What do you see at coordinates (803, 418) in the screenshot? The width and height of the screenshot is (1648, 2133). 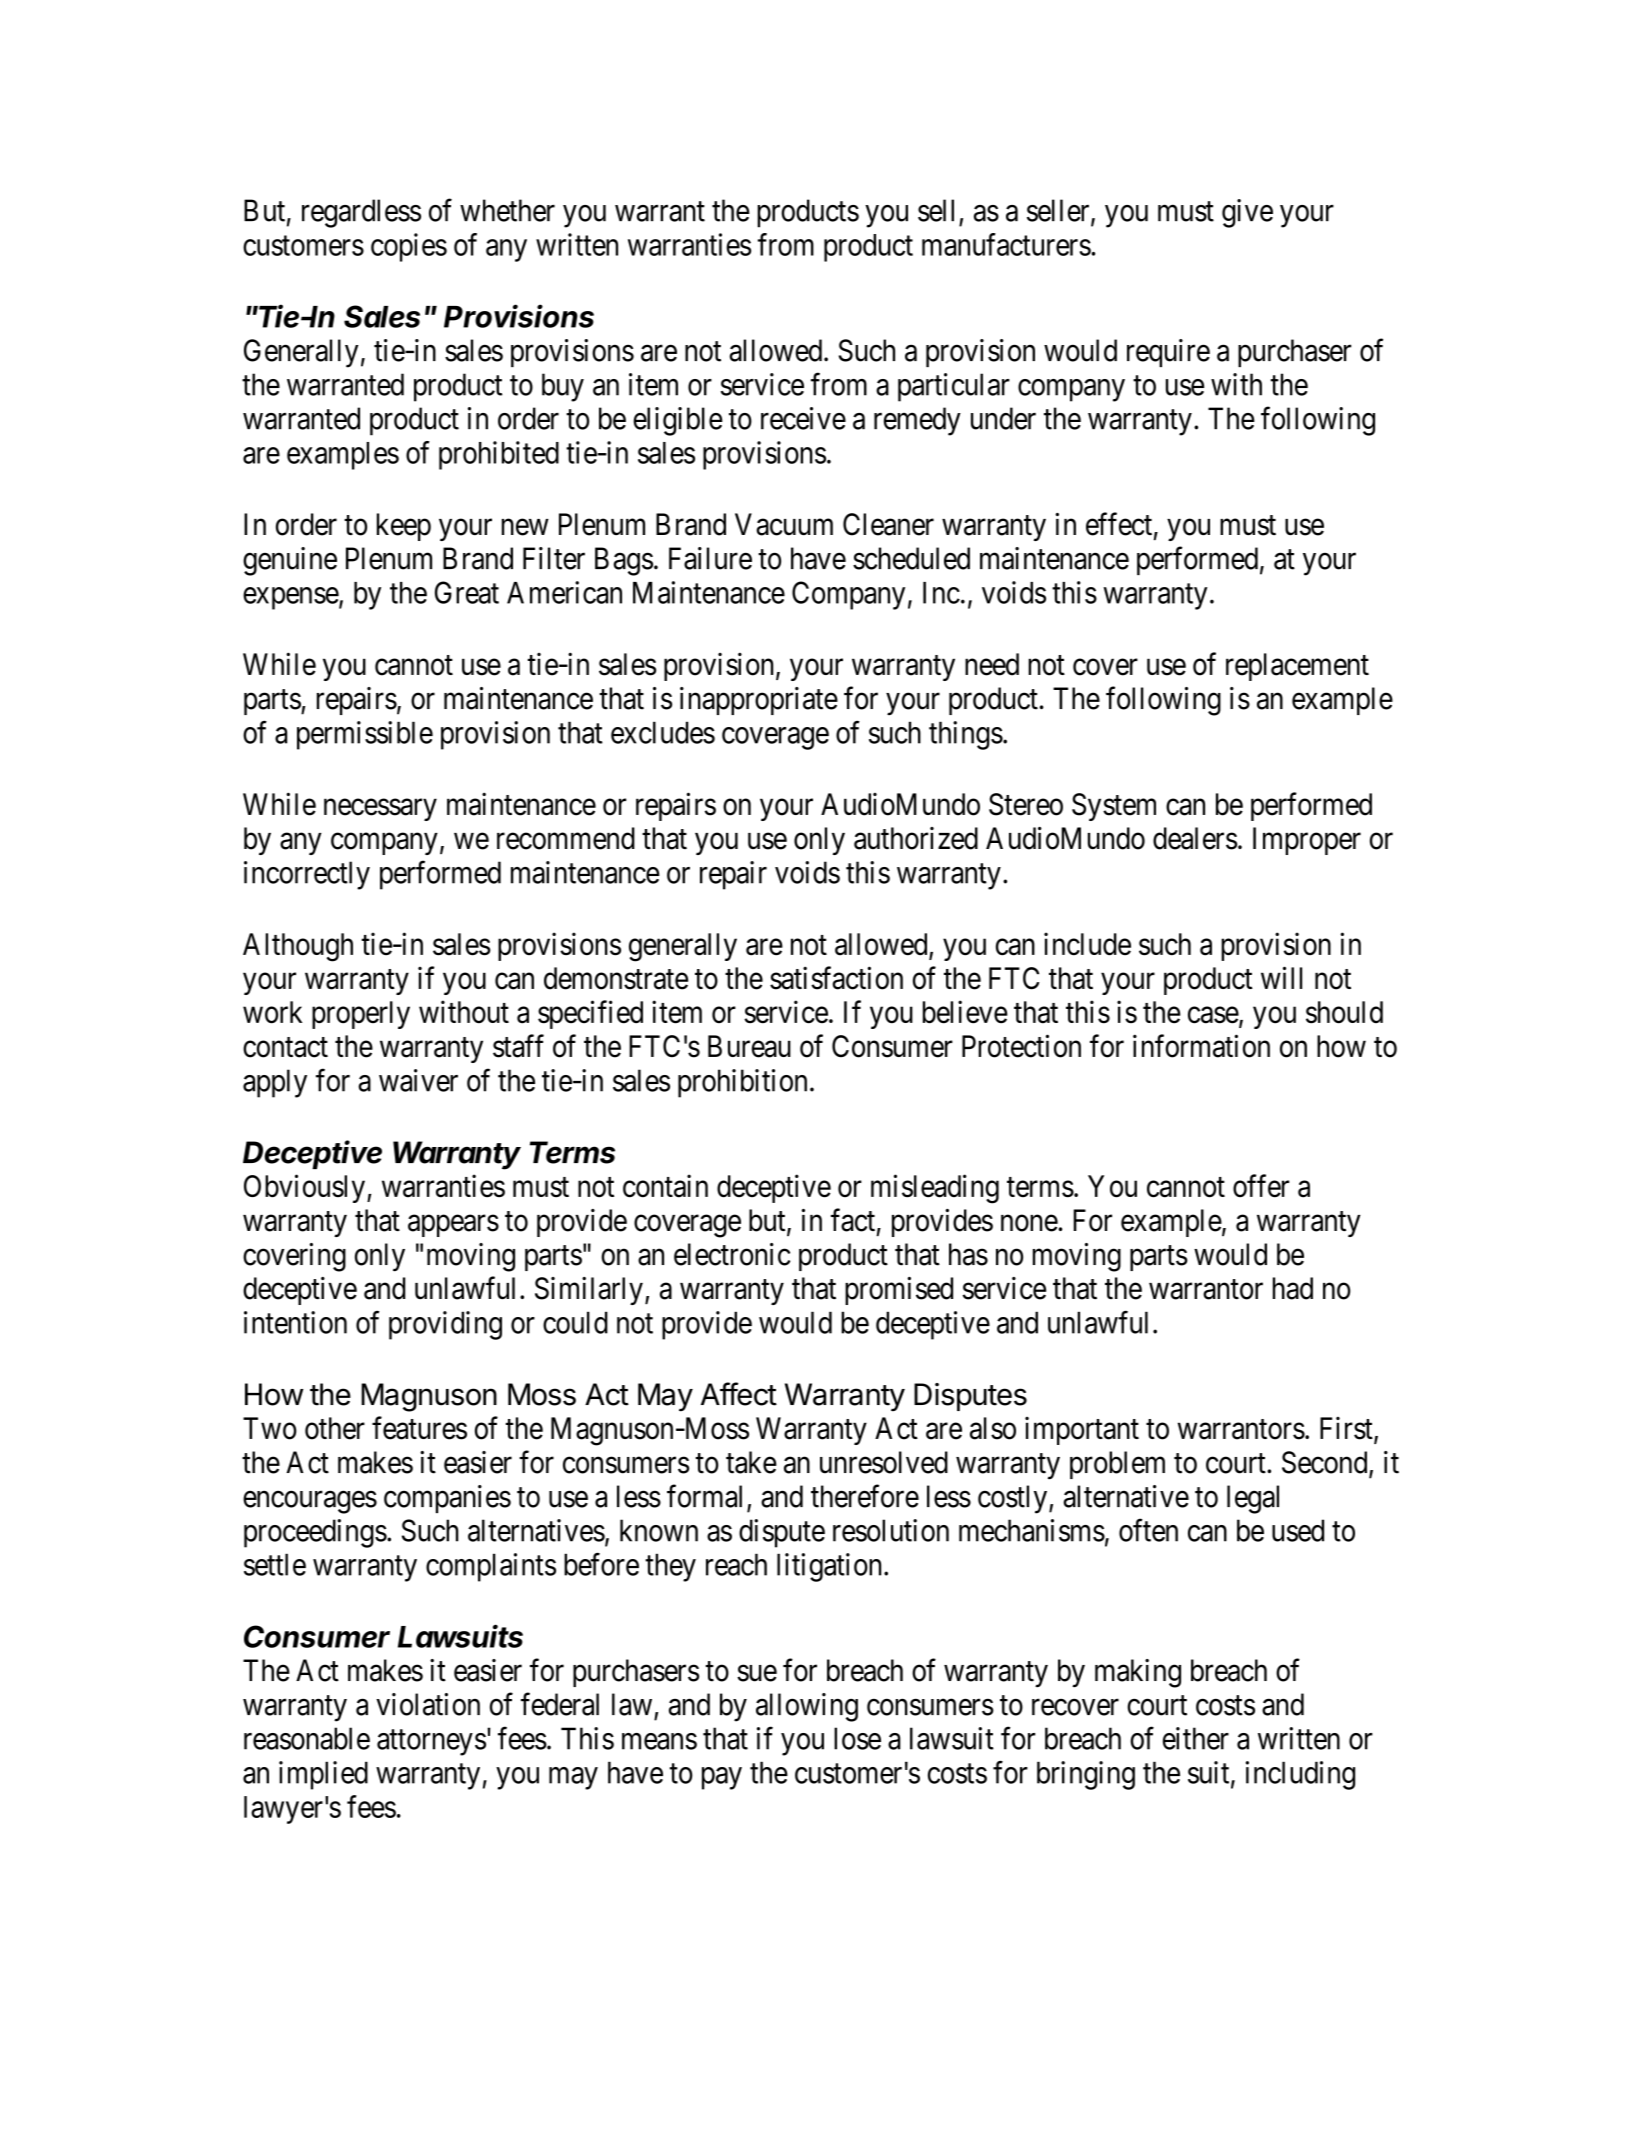 I see `receive` at bounding box center [803, 418].
